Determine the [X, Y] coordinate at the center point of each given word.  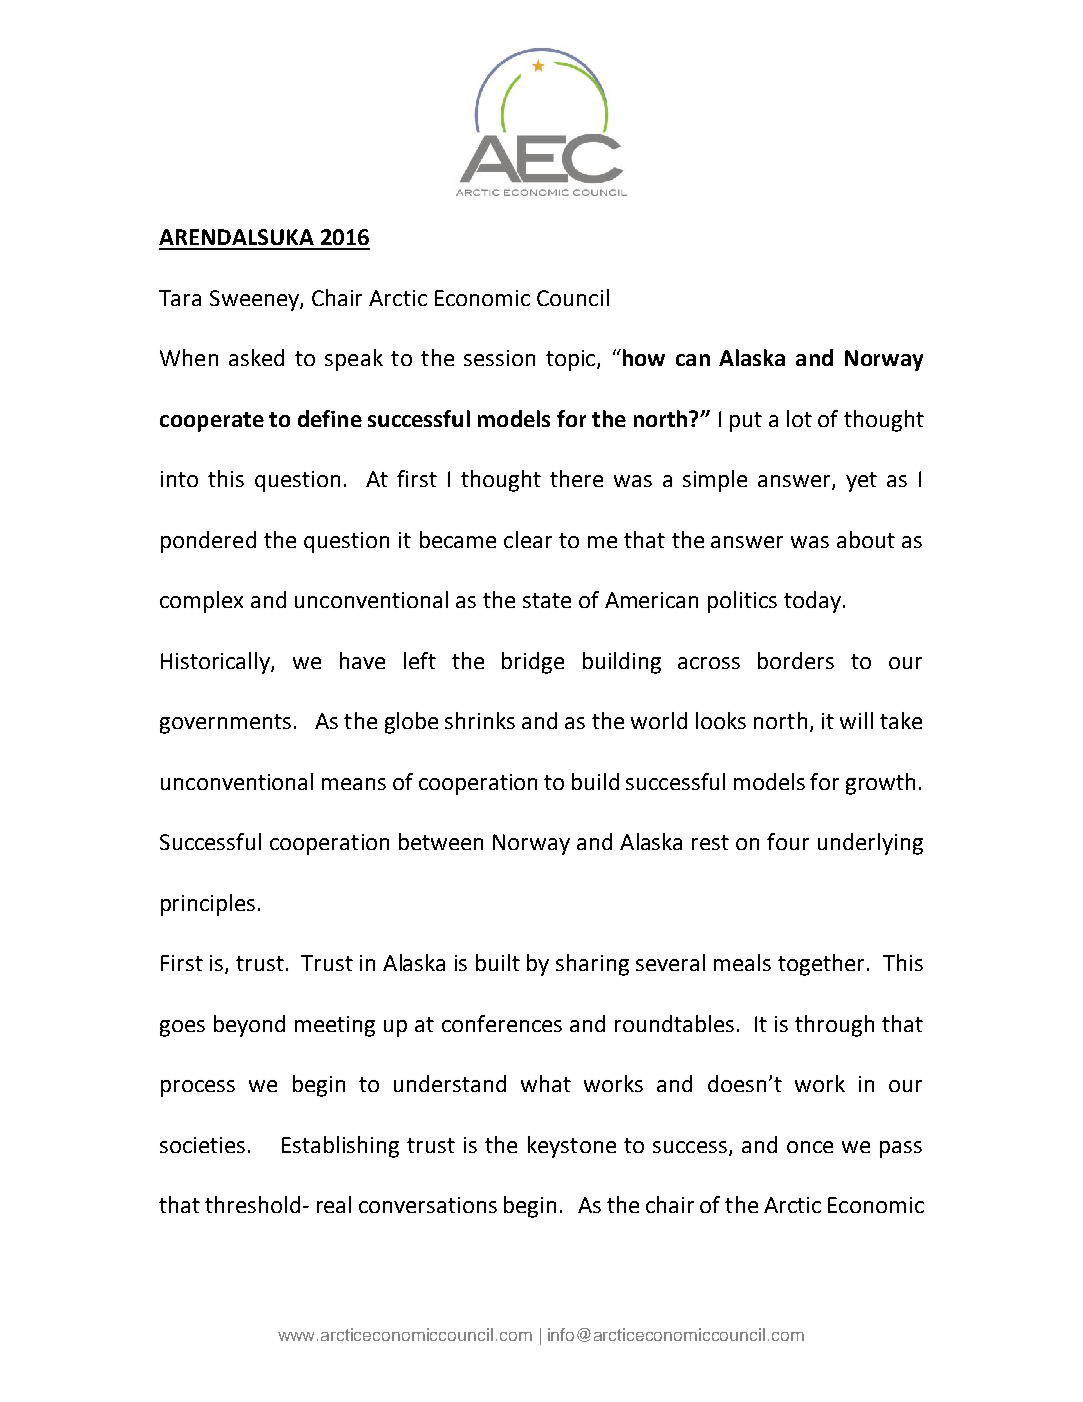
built [498, 962]
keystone [572, 1147]
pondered [208, 542]
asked [256, 357]
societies [202, 1145]
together [823, 965]
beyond [249, 1026]
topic [572, 360]
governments [225, 724]
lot [799, 418]
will [856, 720]
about [866, 539]
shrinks [480, 720]
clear [528, 539]
